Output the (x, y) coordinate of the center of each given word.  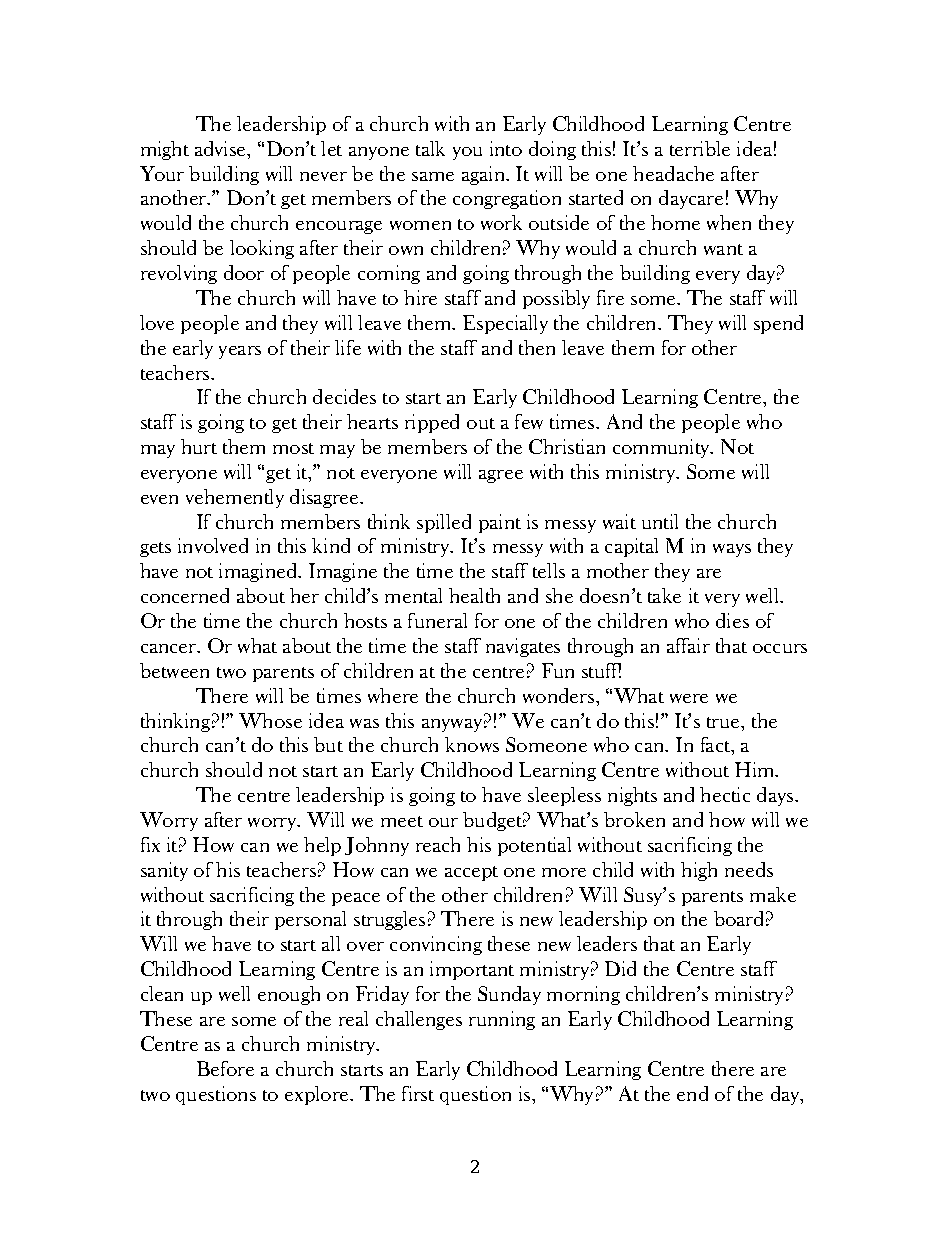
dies (732, 620)
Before (225, 1068)
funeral (437, 620)
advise (221, 148)
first (418, 1093)
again (485, 175)
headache (673, 173)
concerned (185, 595)
